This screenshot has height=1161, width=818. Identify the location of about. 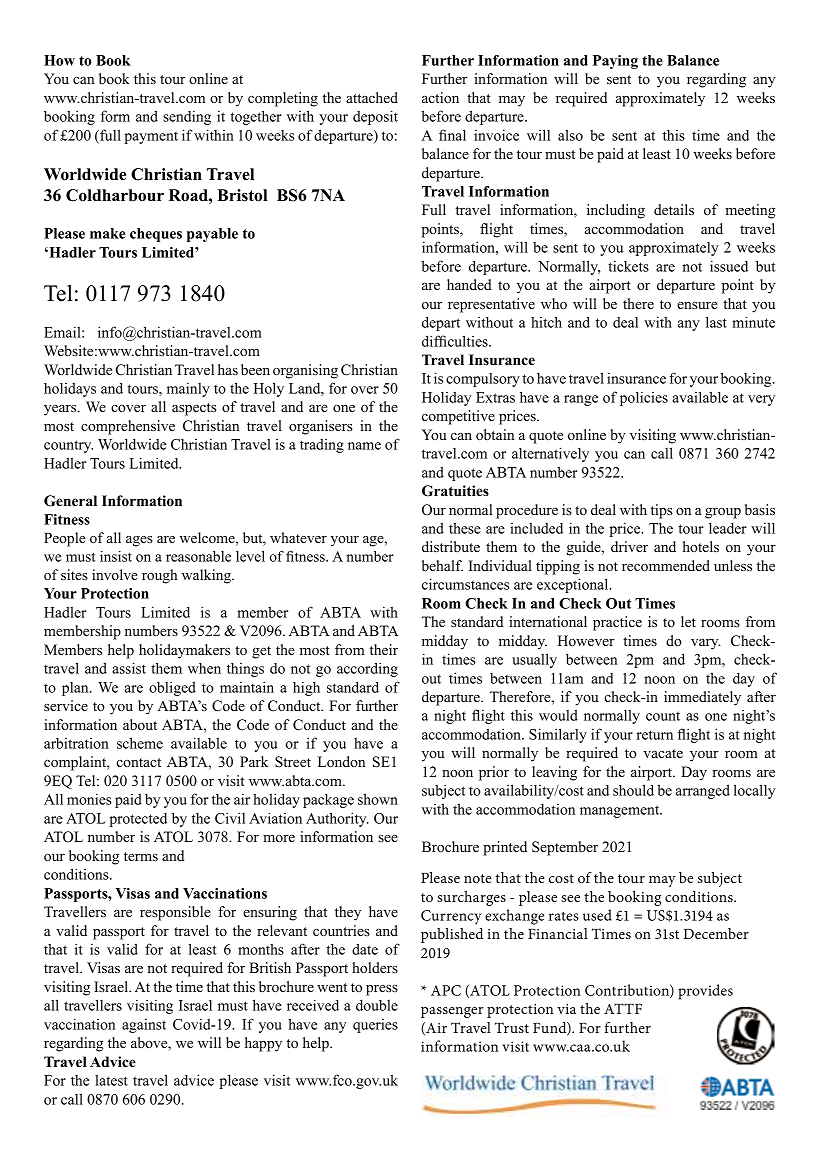
(140, 724).
